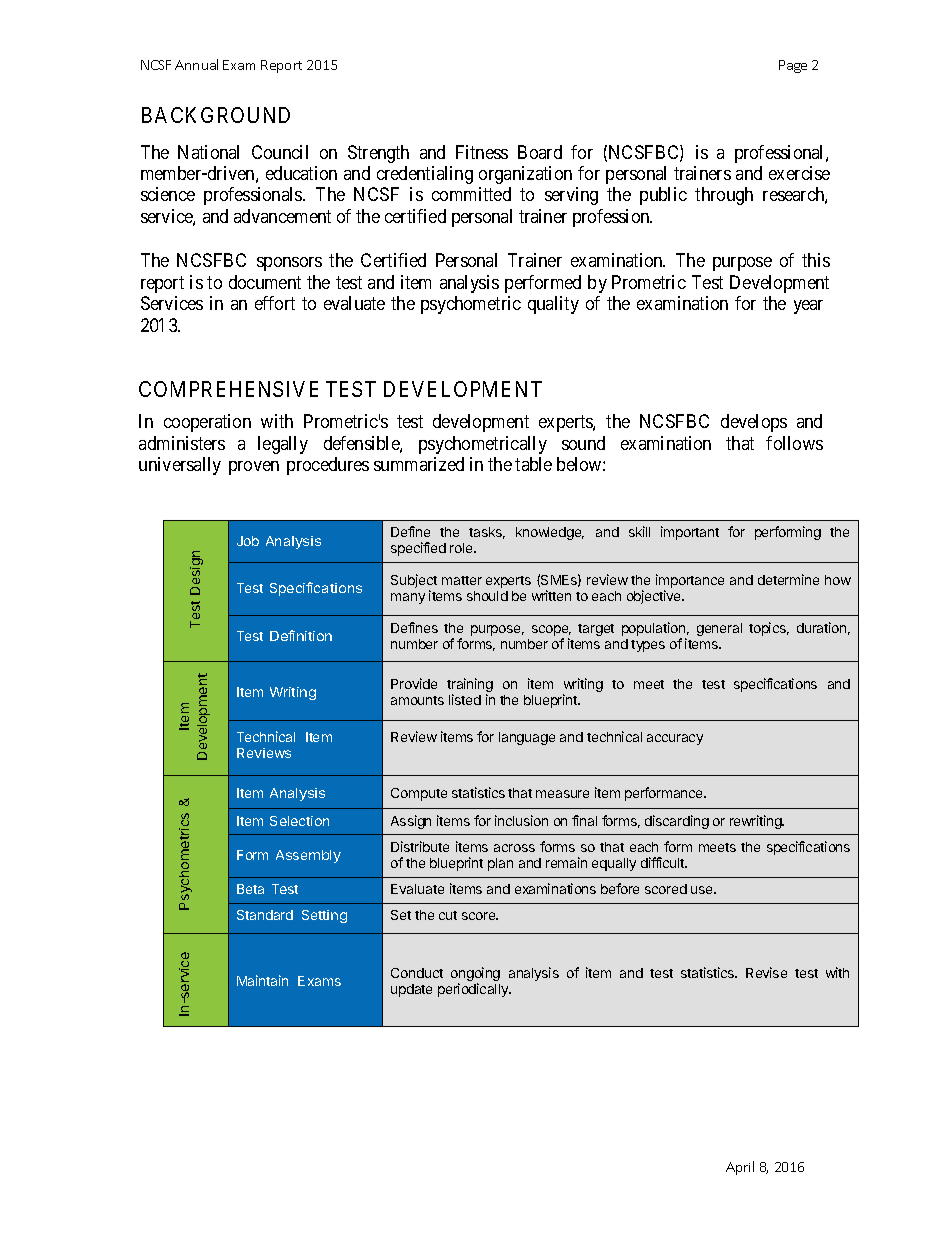 Image resolution: width=952 pixels, height=1233 pixels. I want to click on important, so click(690, 533).
